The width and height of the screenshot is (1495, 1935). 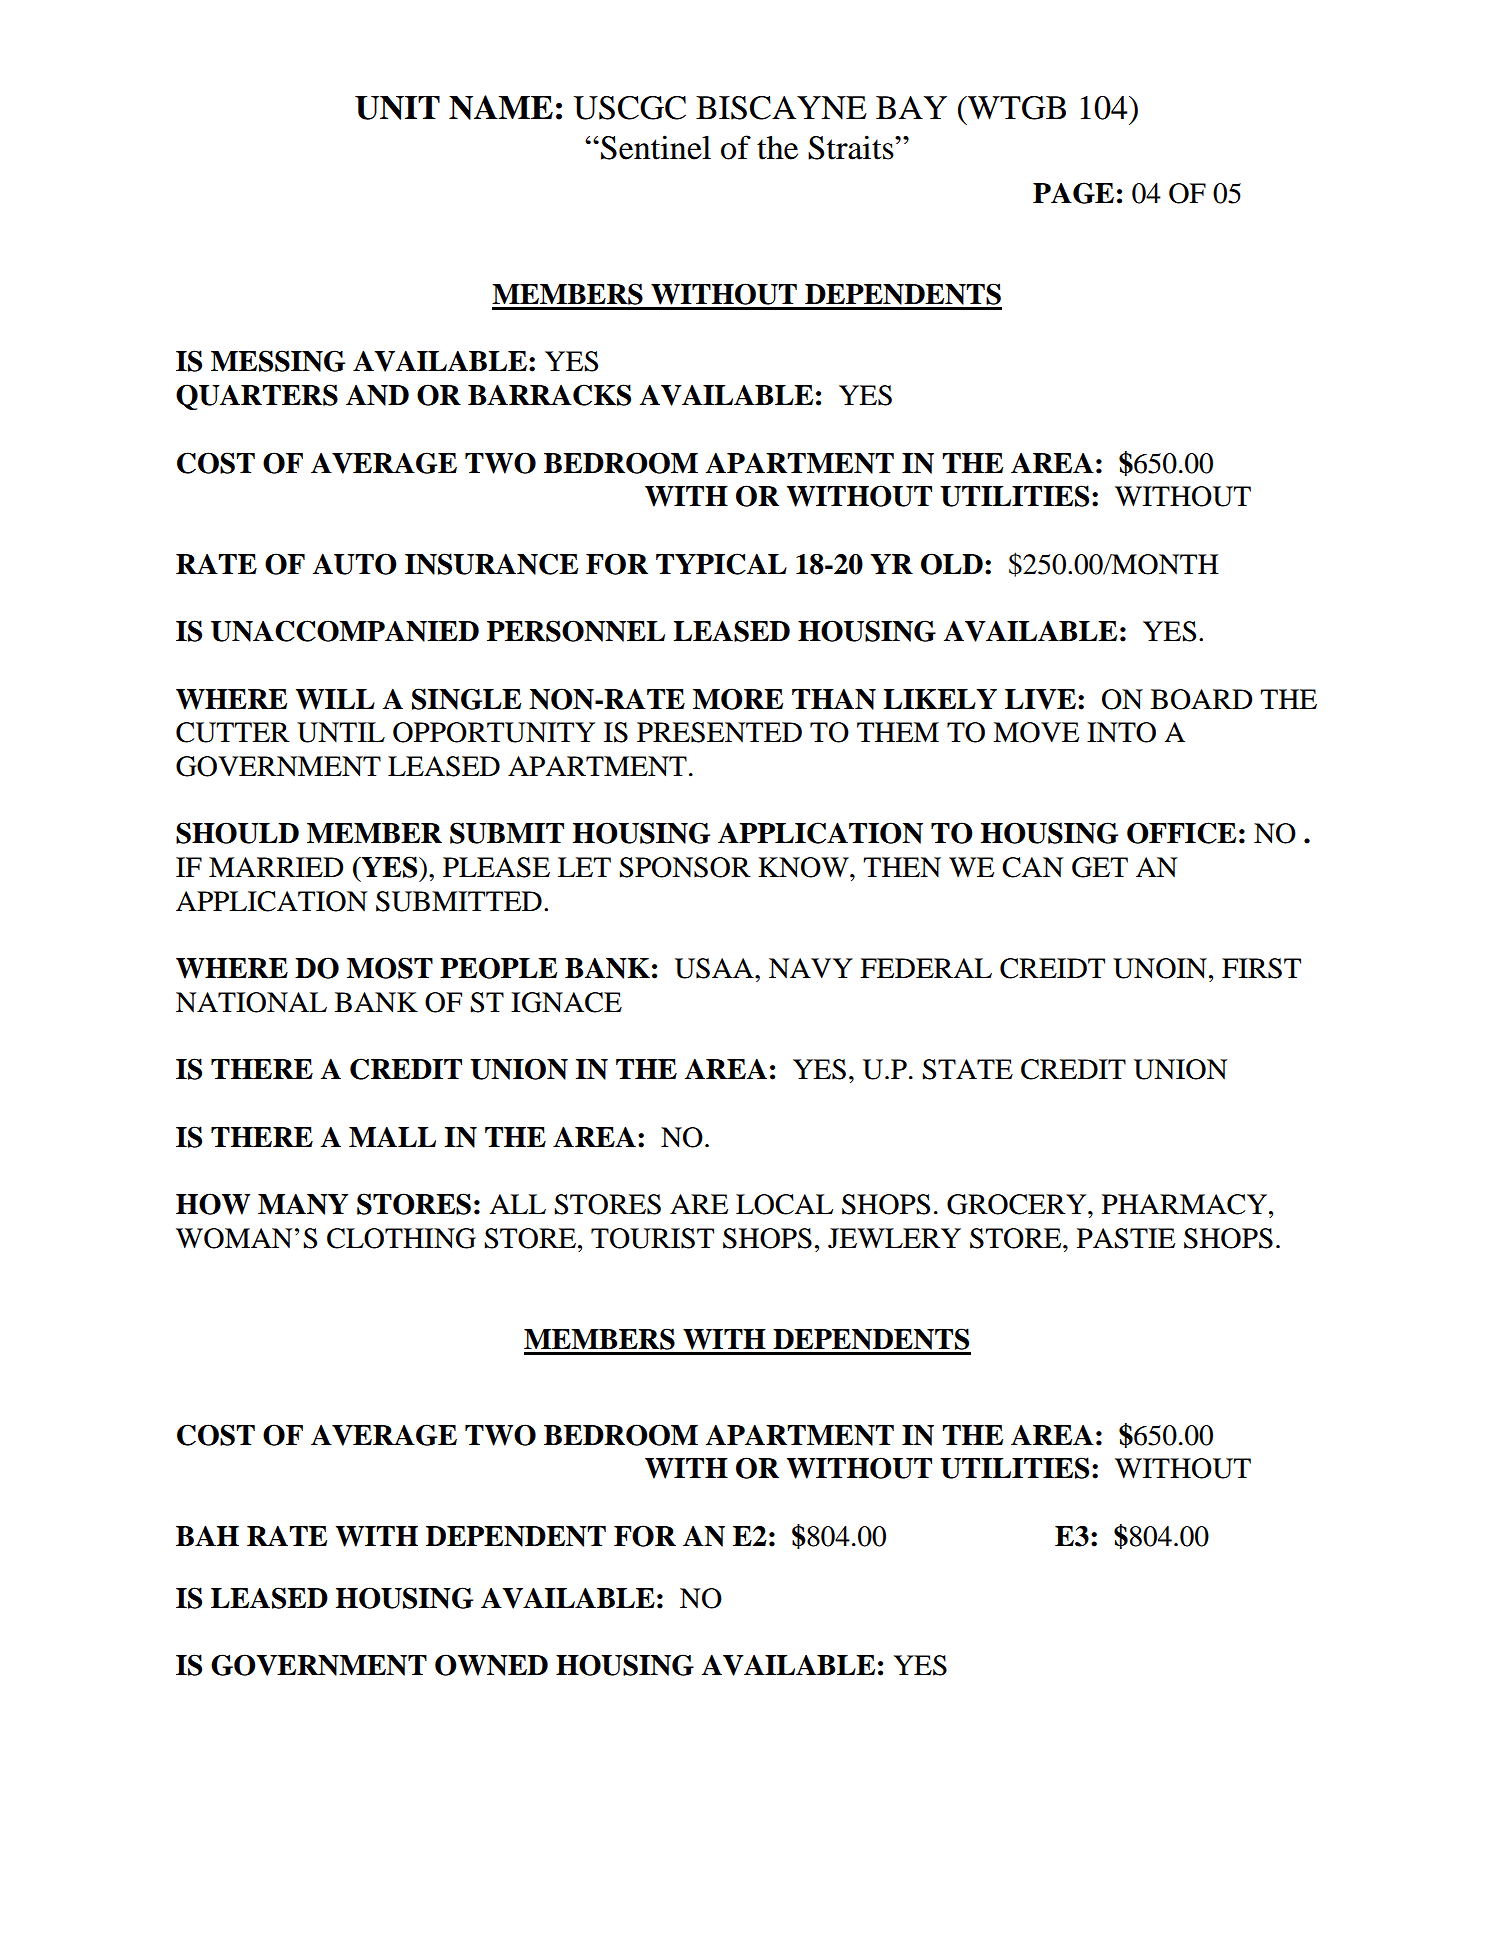 What do you see at coordinates (501, 107) in the screenshot?
I see `NAME` at bounding box center [501, 107].
